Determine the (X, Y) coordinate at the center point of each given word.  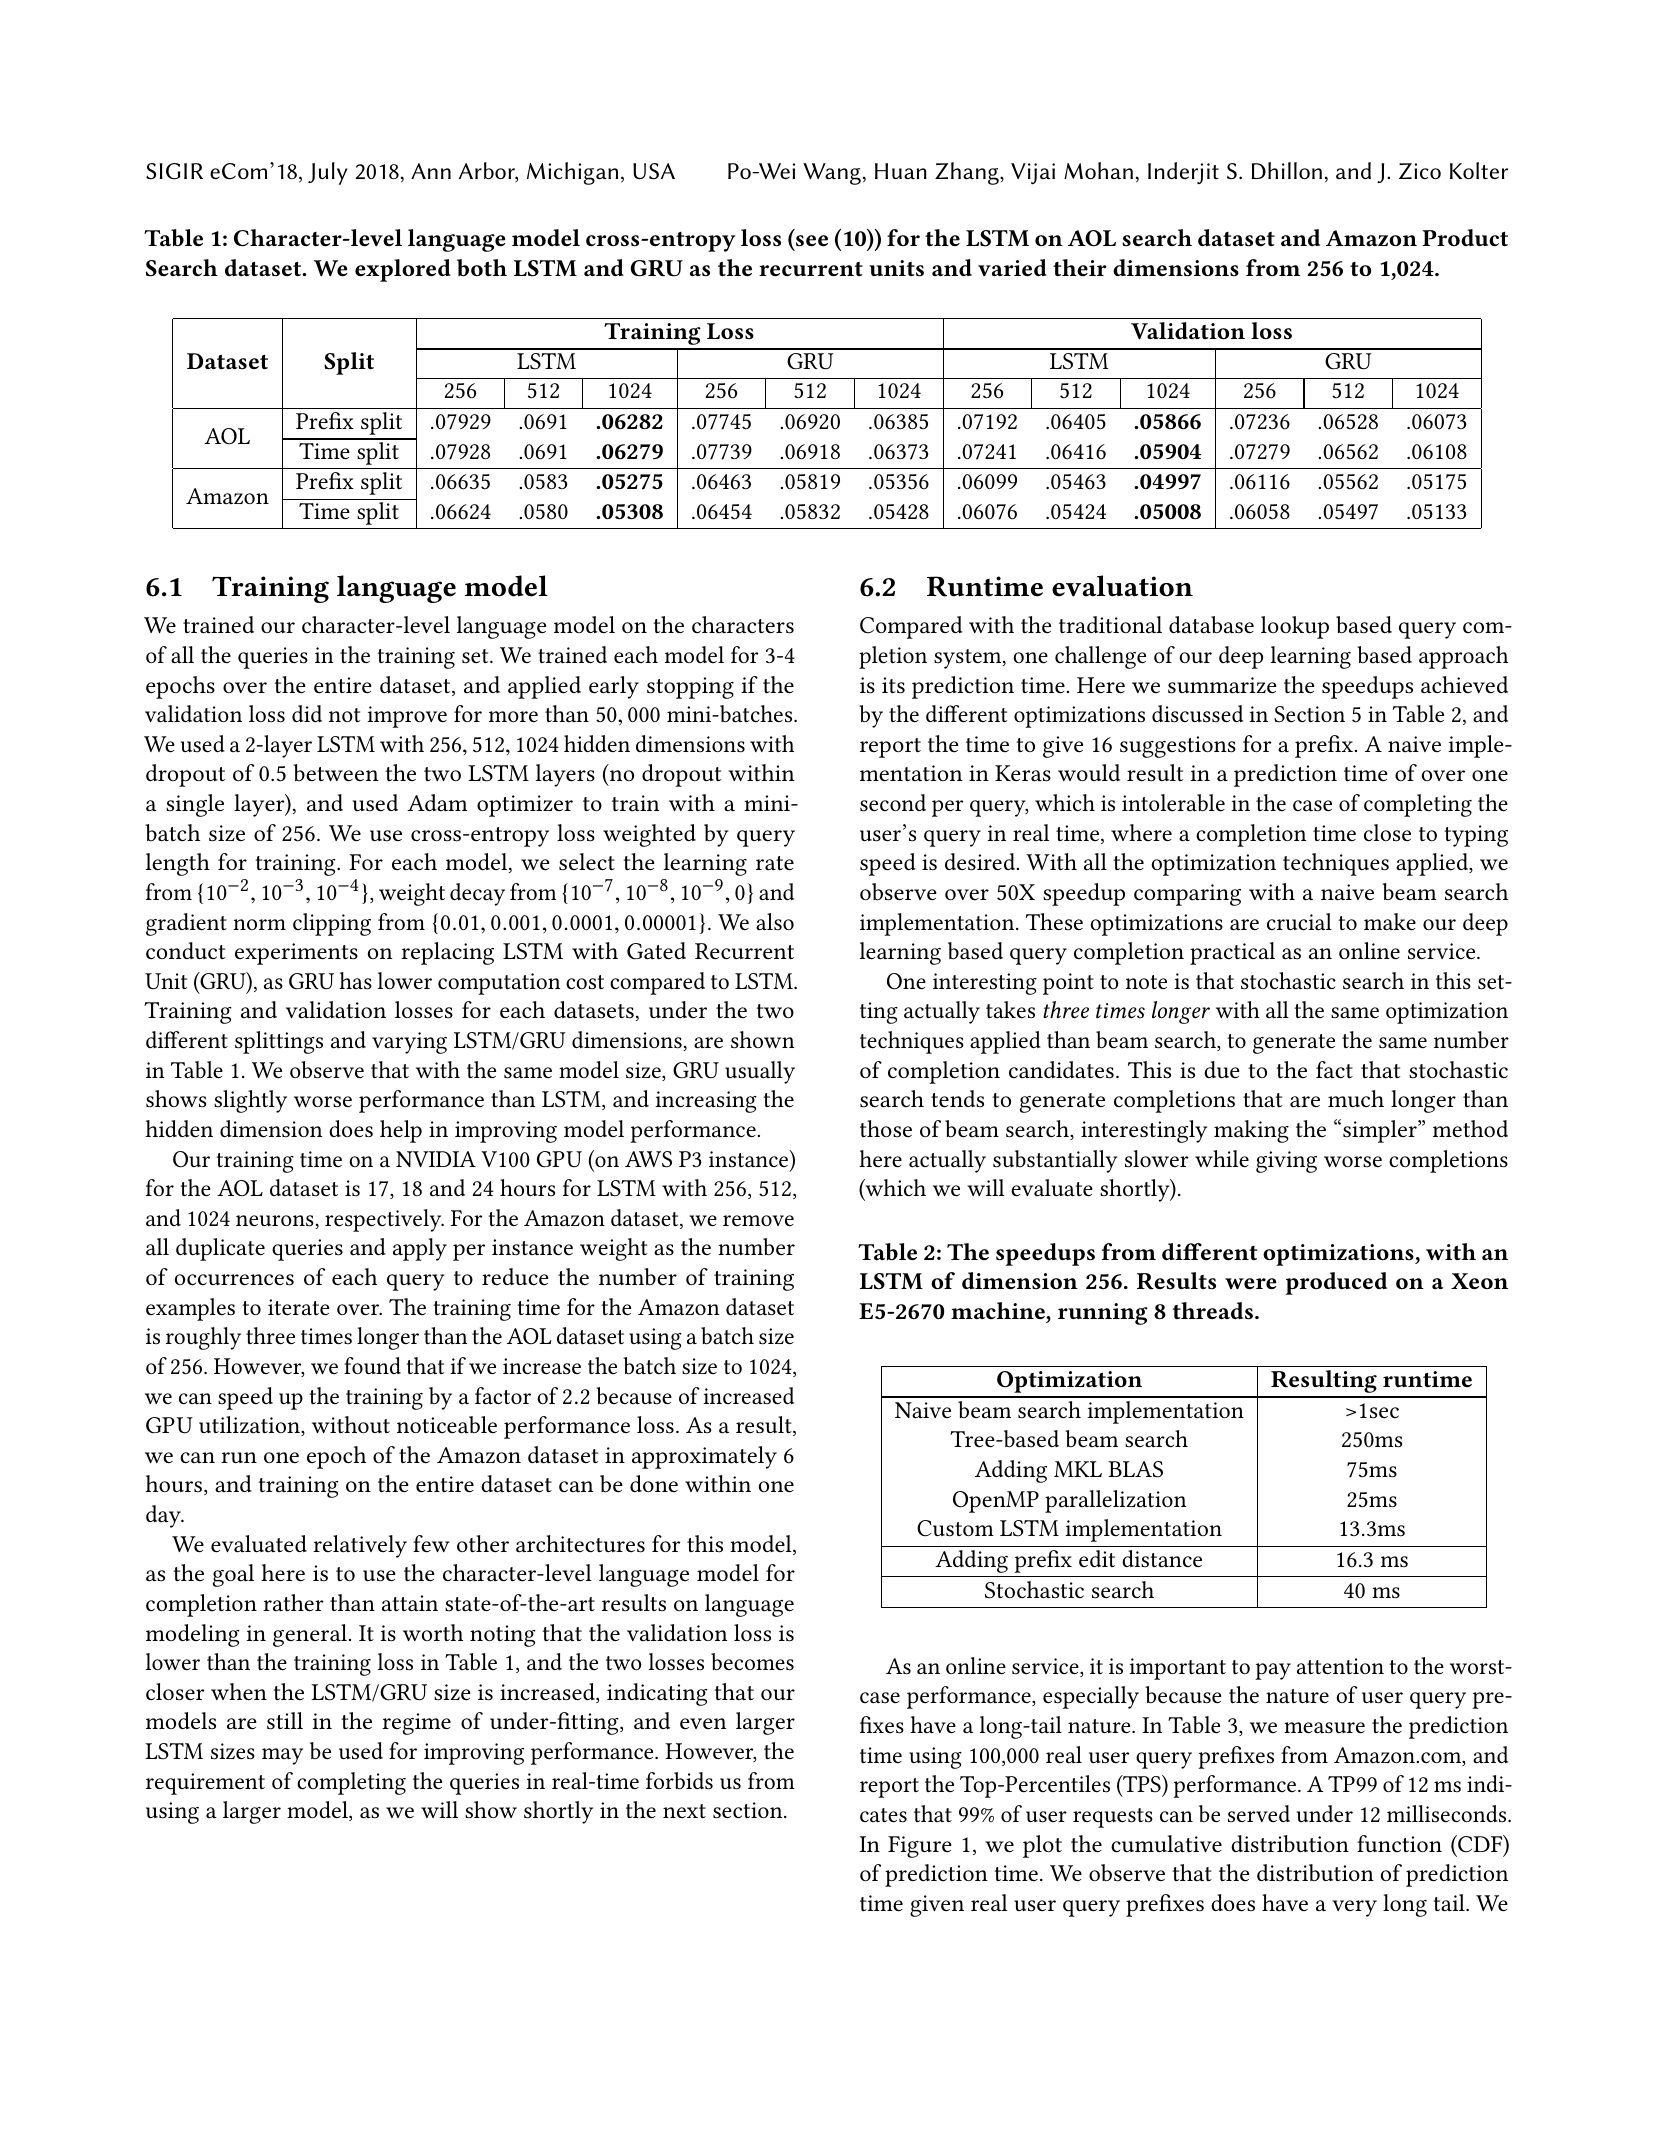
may (282, 1756)
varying (409, 1043)
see (812, 241)
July (328, 173)
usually (760, 1072)
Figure (920, 1847)
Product (1465, 237)
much (1356, 1099)
